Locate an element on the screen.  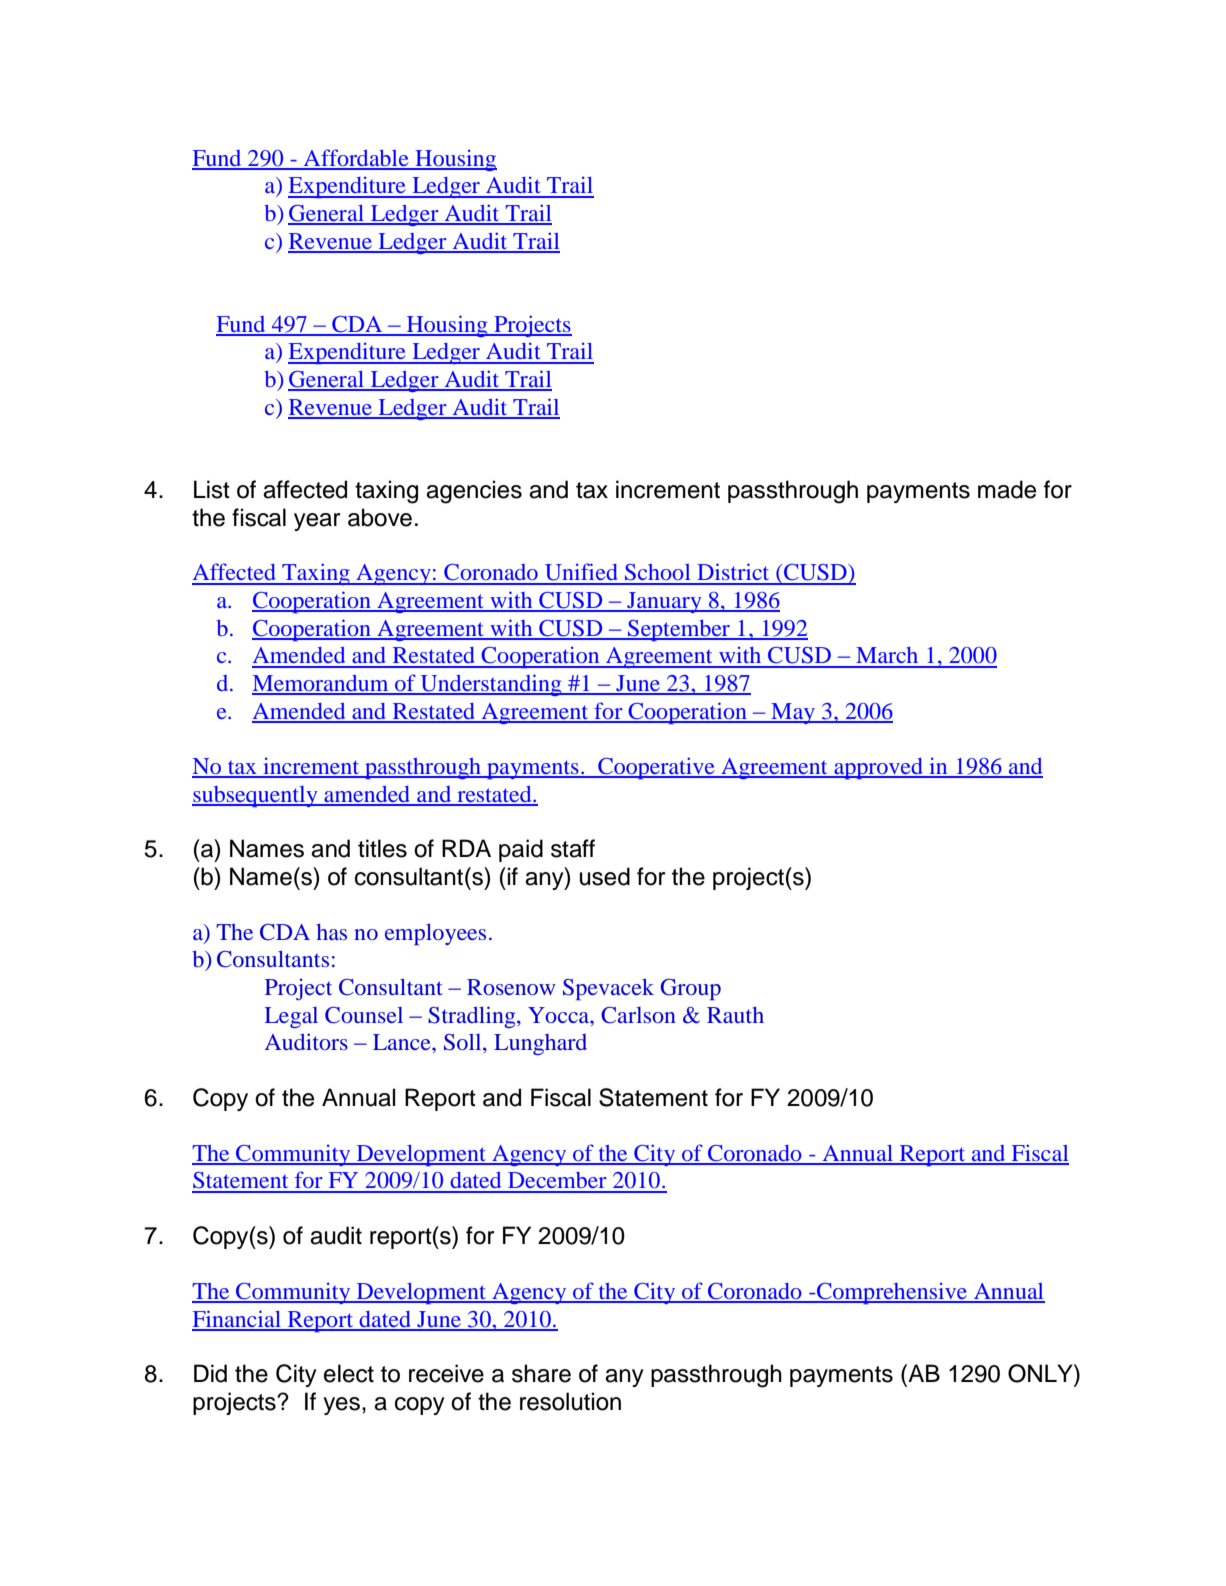
made is located at coordinates (1007, 489).
